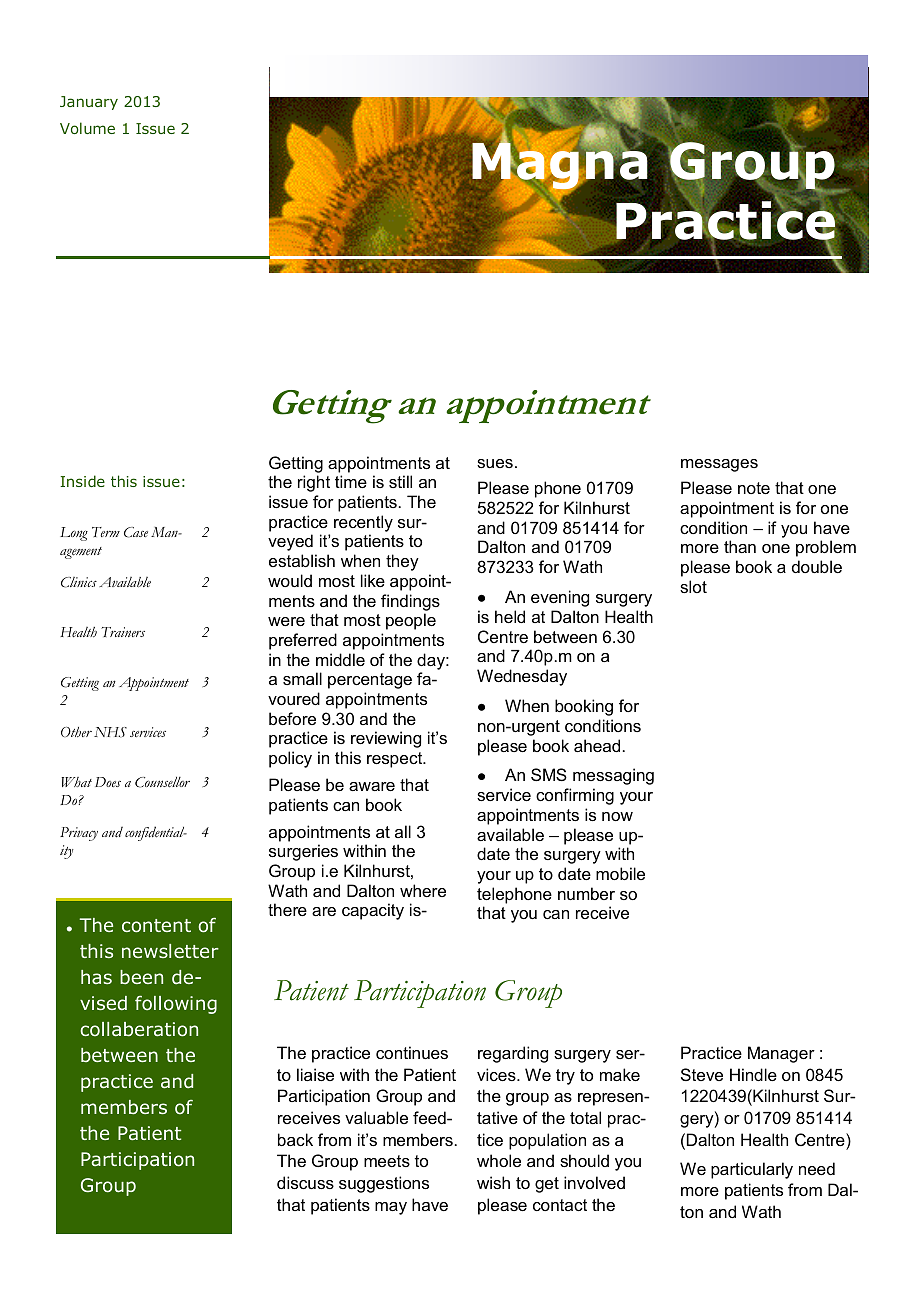  I want to click on January, so click(89, 103).
